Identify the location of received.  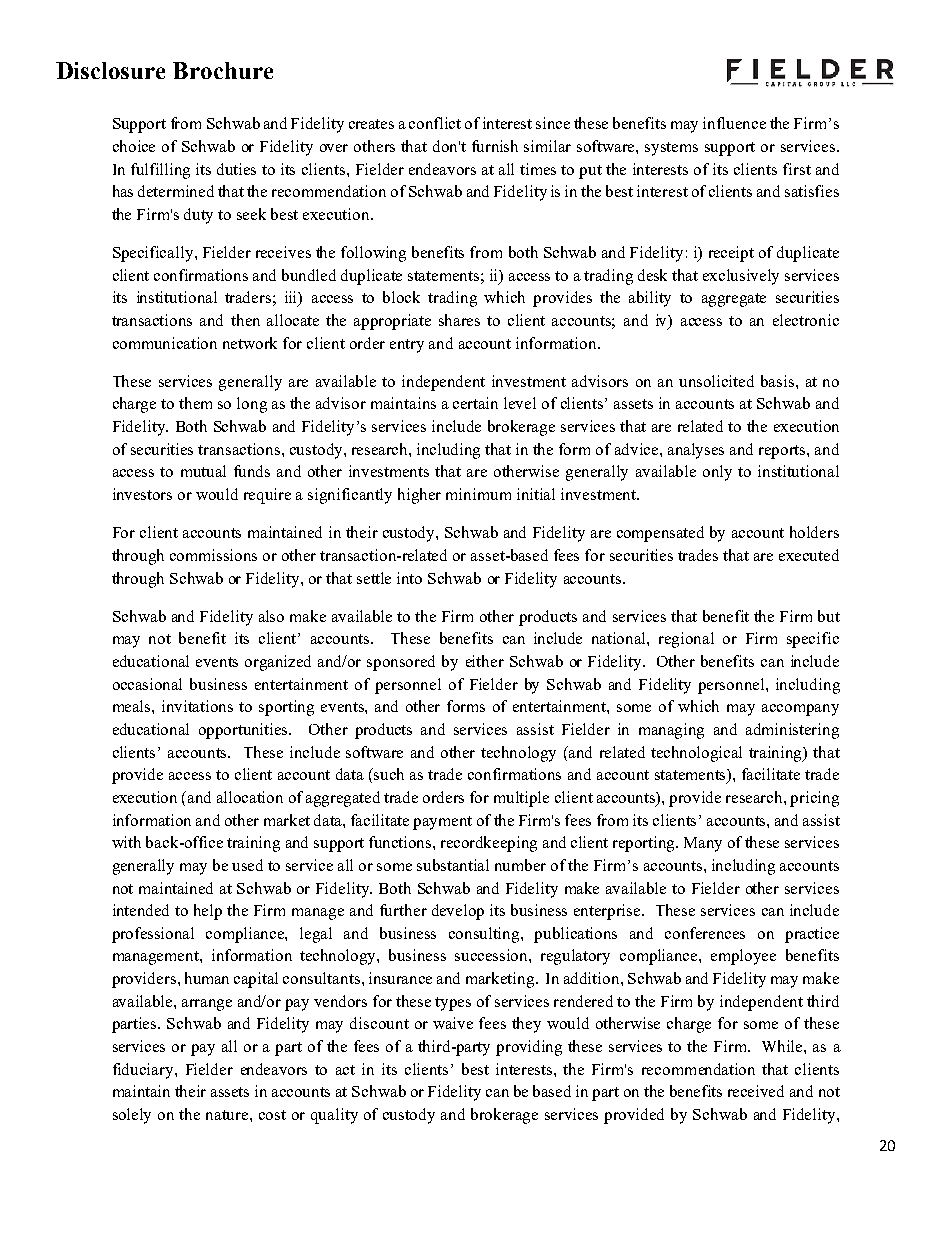
(756, 1091).
